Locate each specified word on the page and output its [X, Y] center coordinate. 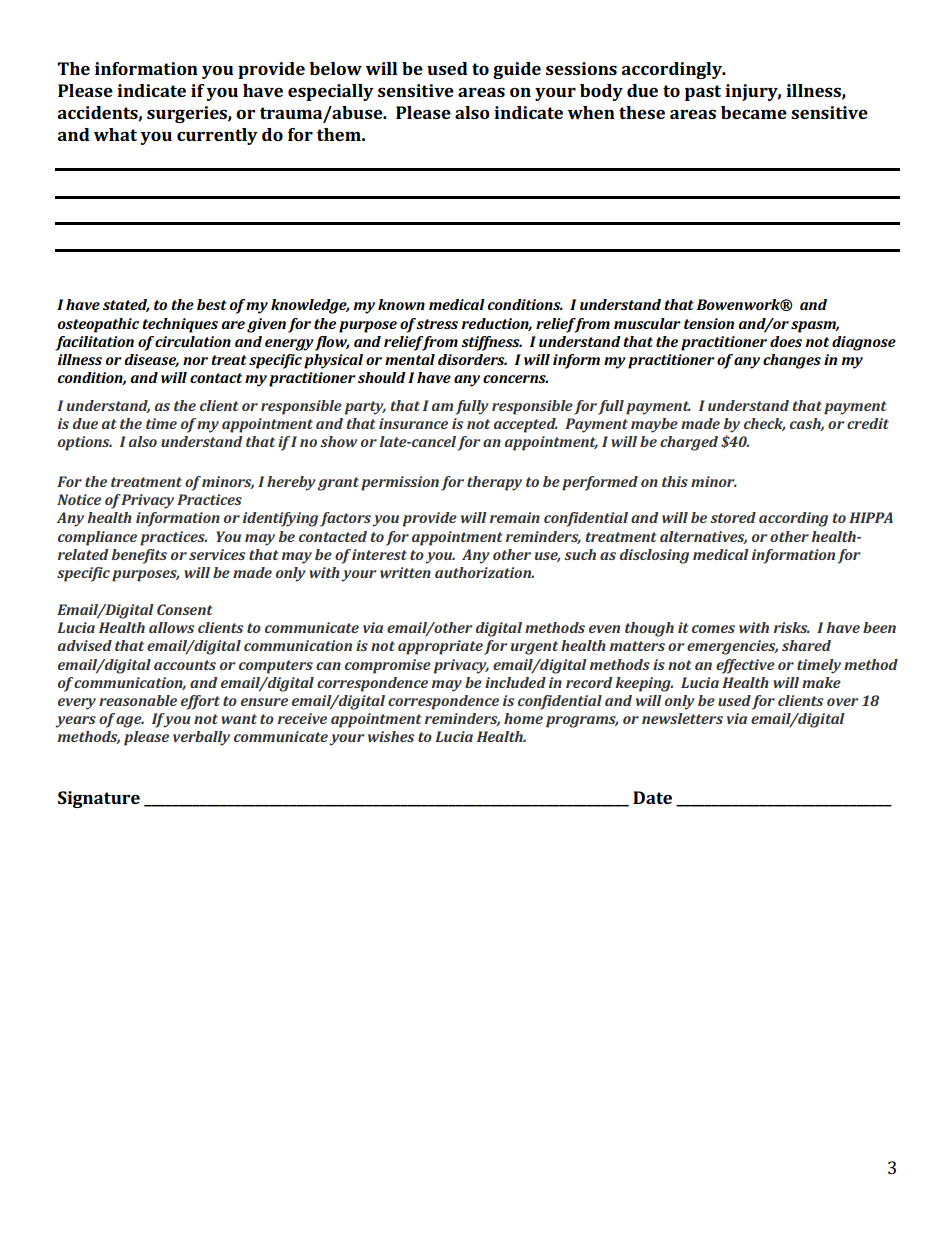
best [212, 304]
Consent [185, 609]
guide [517, 70]
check [764, 424]
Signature [99, 799]
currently [217, 136]
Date [652, 797]
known [401, 304]
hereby [291, 483]
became [754, 112]
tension [709, 323]
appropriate [440, 647]
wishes [391, 736]
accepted [526, 425]
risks [792, 627]
